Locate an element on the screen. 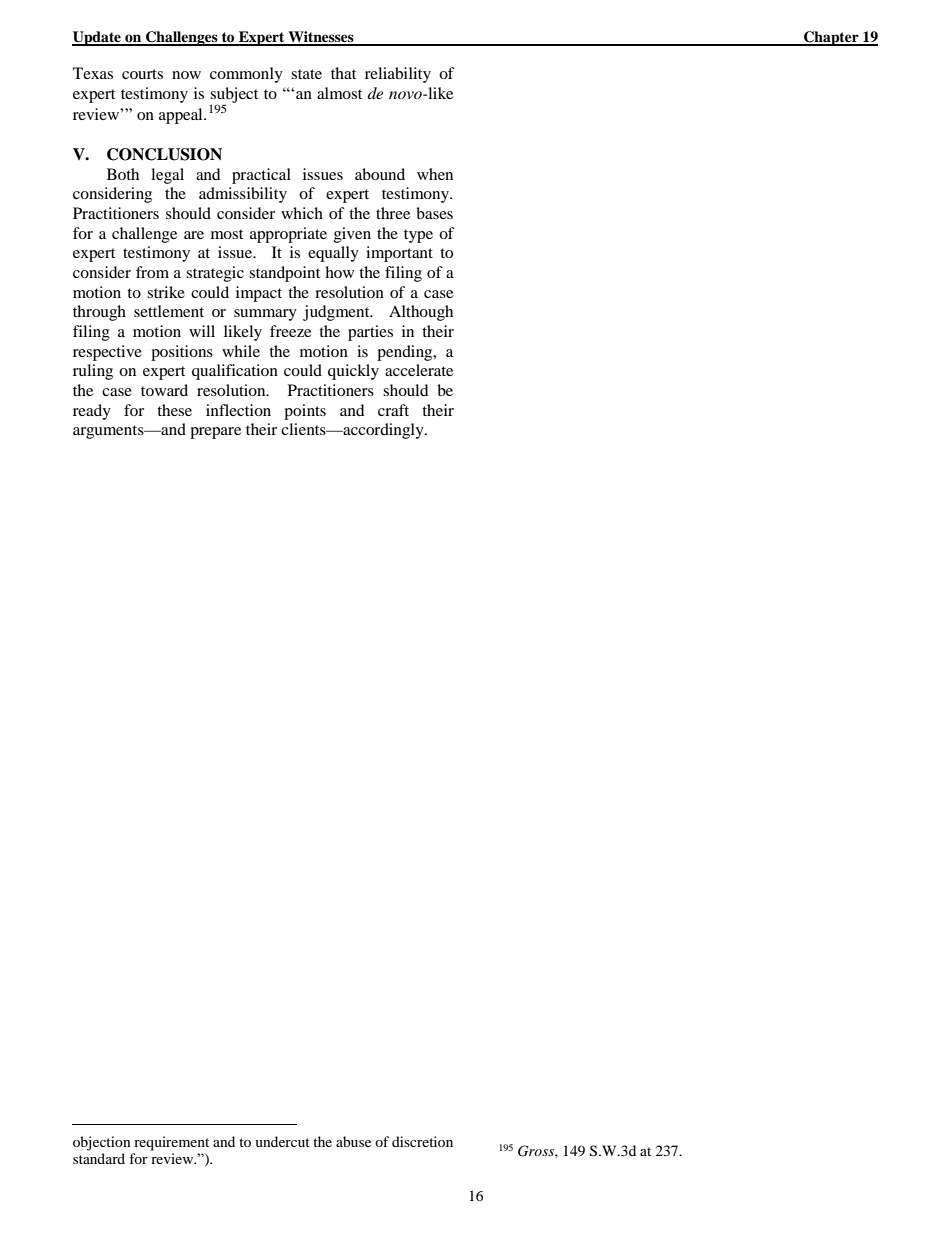 Image resolution: width=952 pixels, height=1233 pixels. discretion is located at coordinates (422, 1141).
